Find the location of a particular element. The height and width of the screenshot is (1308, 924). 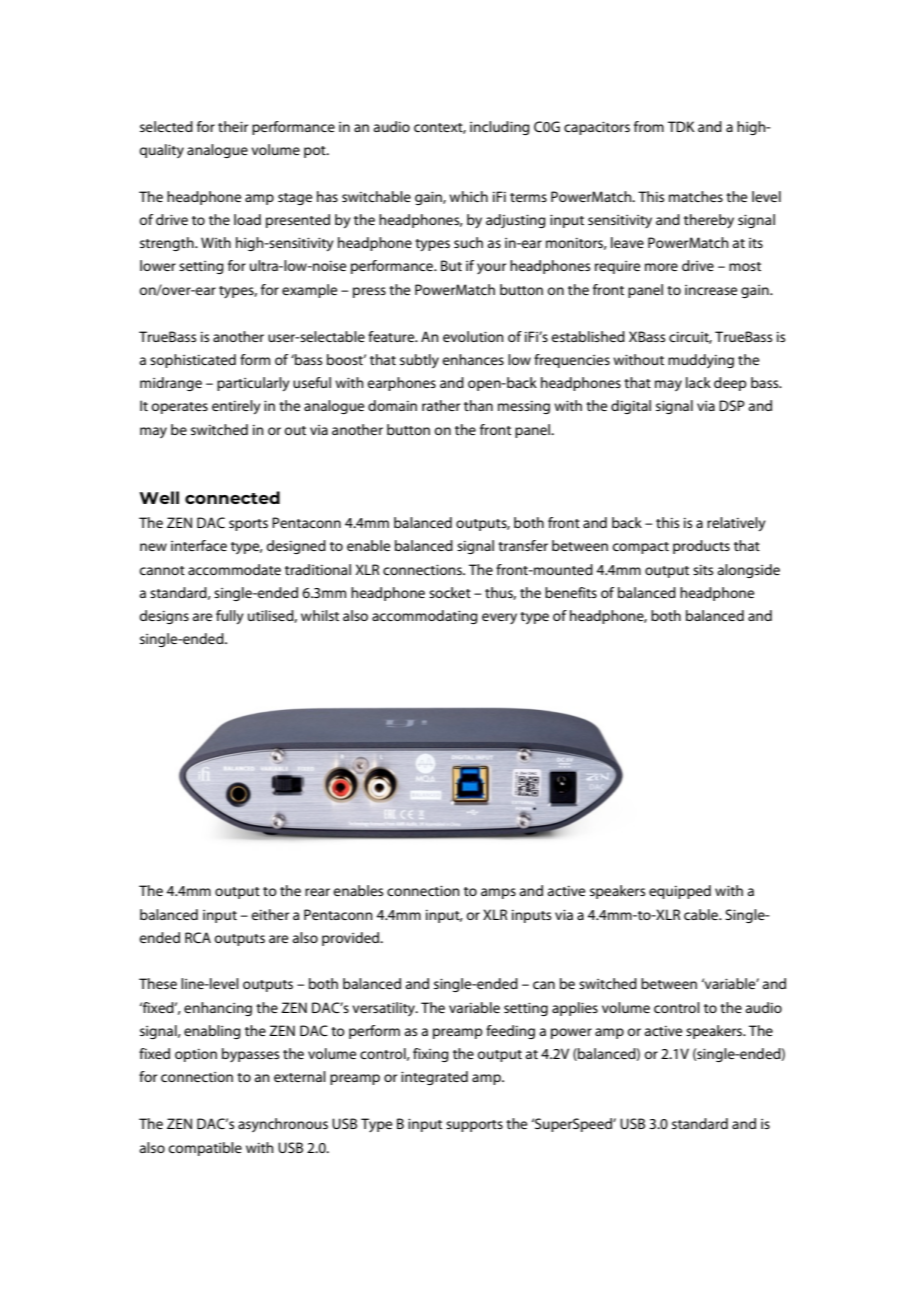

sits is located at coordinates (703, 570).
